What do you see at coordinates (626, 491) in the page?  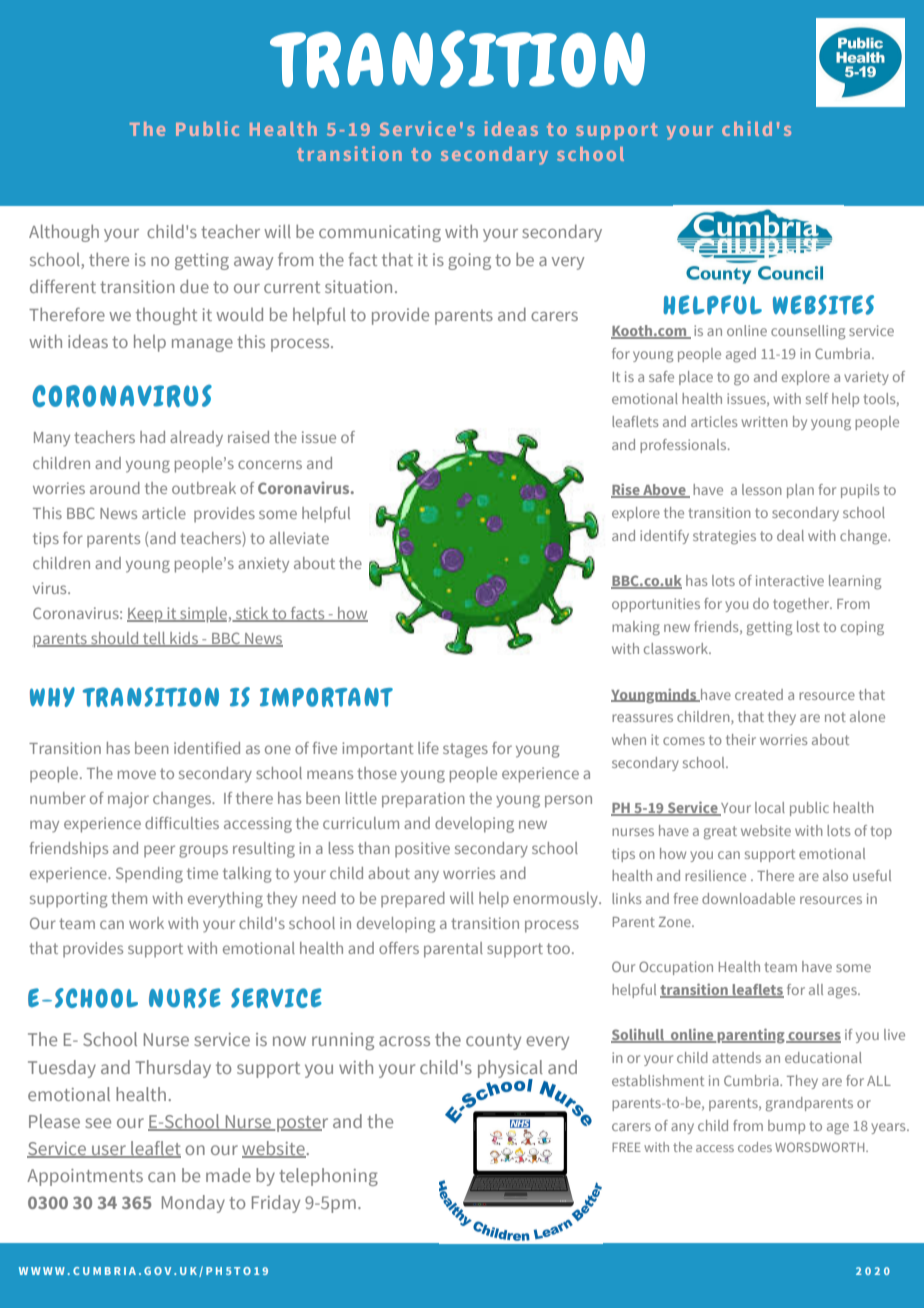 I see `Rise` at bounding box center [626, 491].
